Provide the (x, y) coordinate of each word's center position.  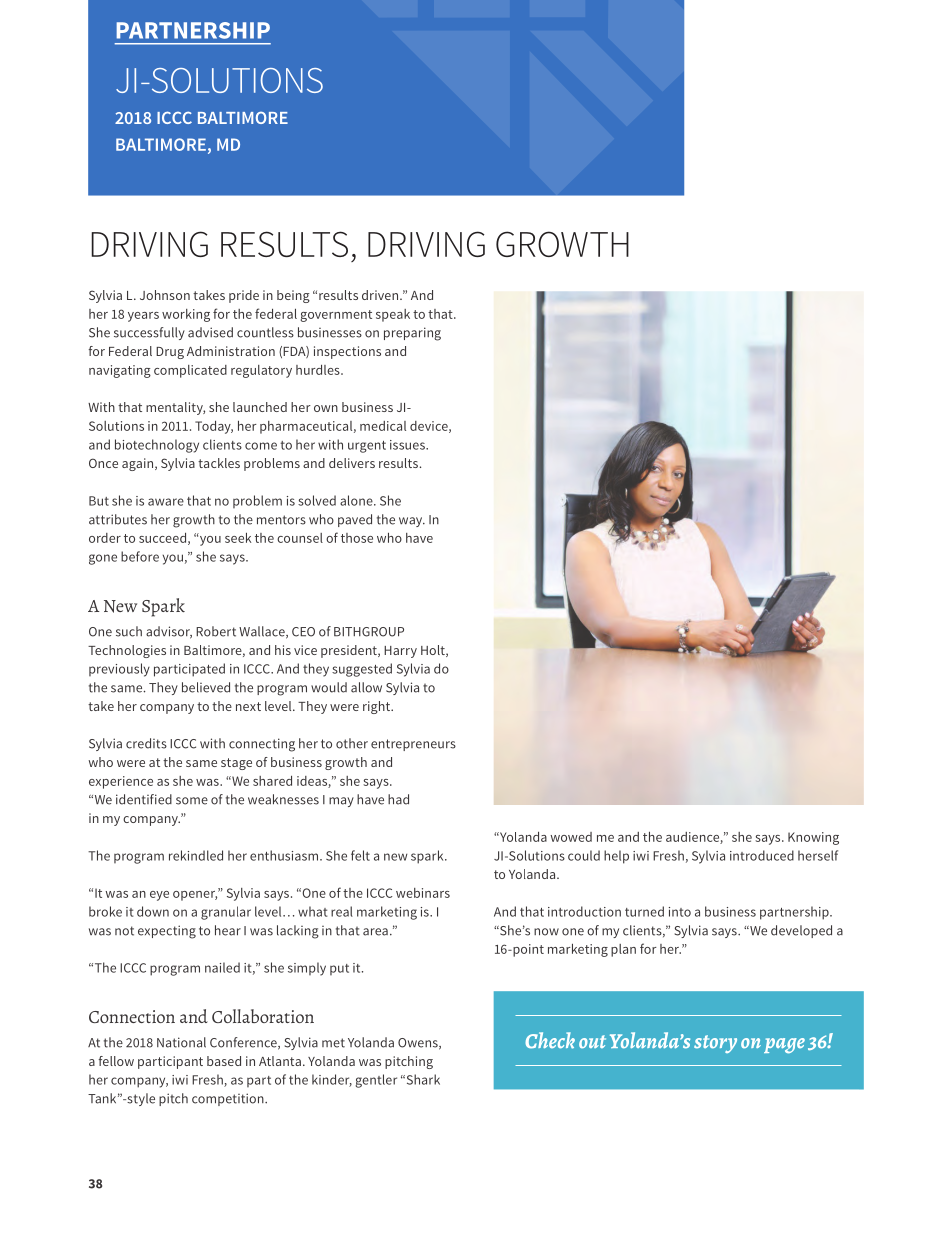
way (412, 522)
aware (166, 502)
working (186, 315)
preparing (412, 334)
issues (408, 445)
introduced (762, 855)
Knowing (813, 838)
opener (195, 896)
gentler (376, 1081)
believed (206, 687)
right (377, 707)
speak (393, 315)
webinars (423, 893)
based (224, 1061)
